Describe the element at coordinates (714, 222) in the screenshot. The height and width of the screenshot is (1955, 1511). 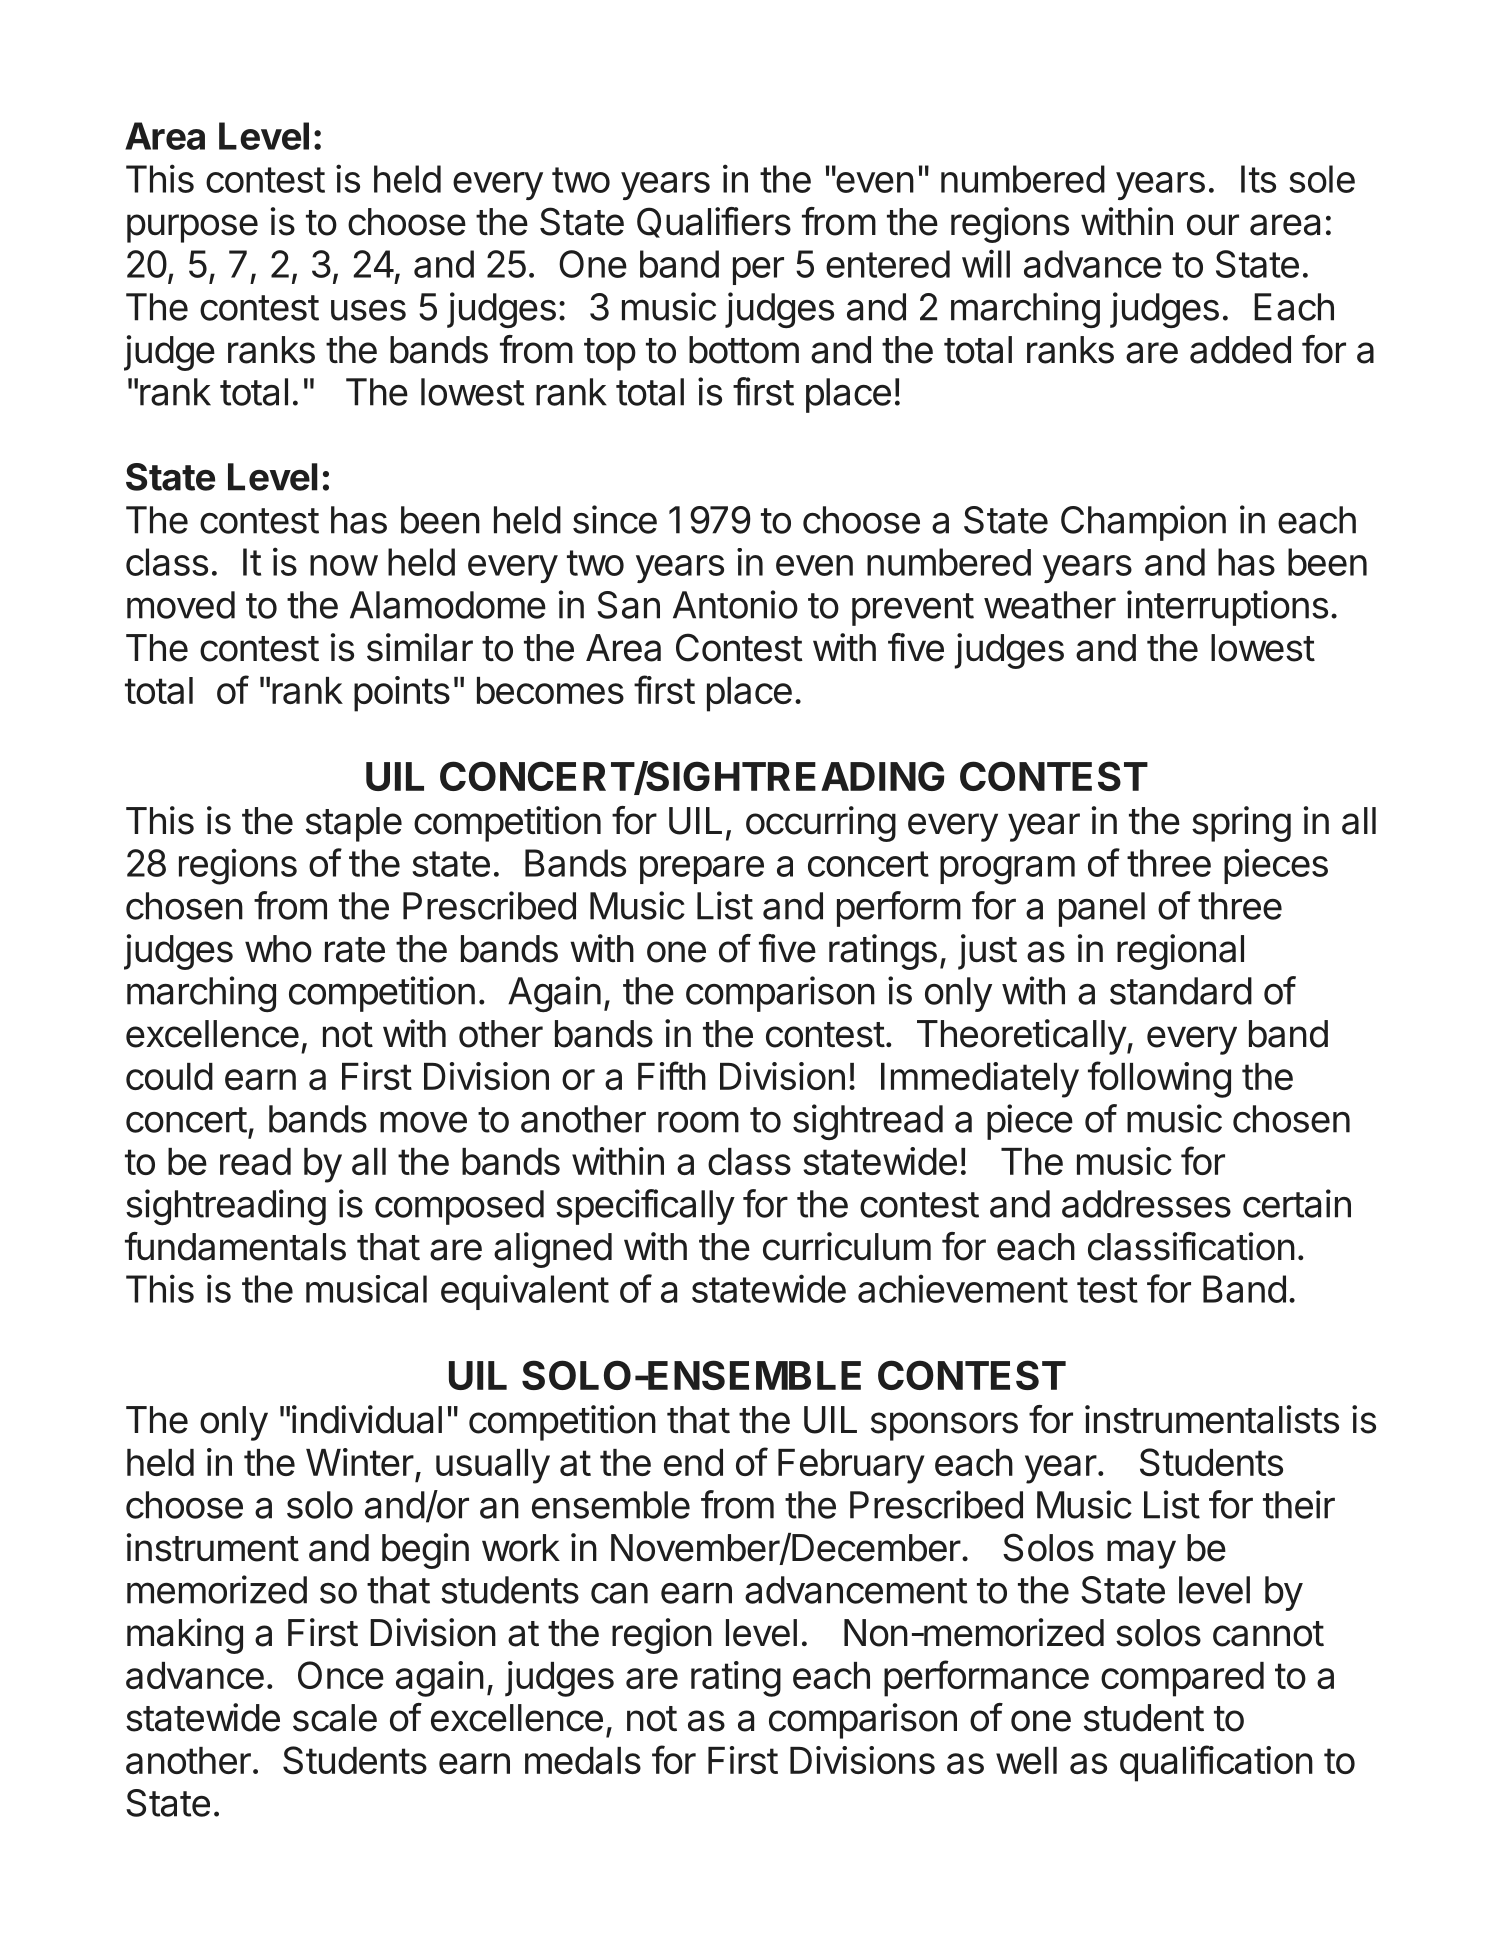
I see `Qualifiers` at that location.
